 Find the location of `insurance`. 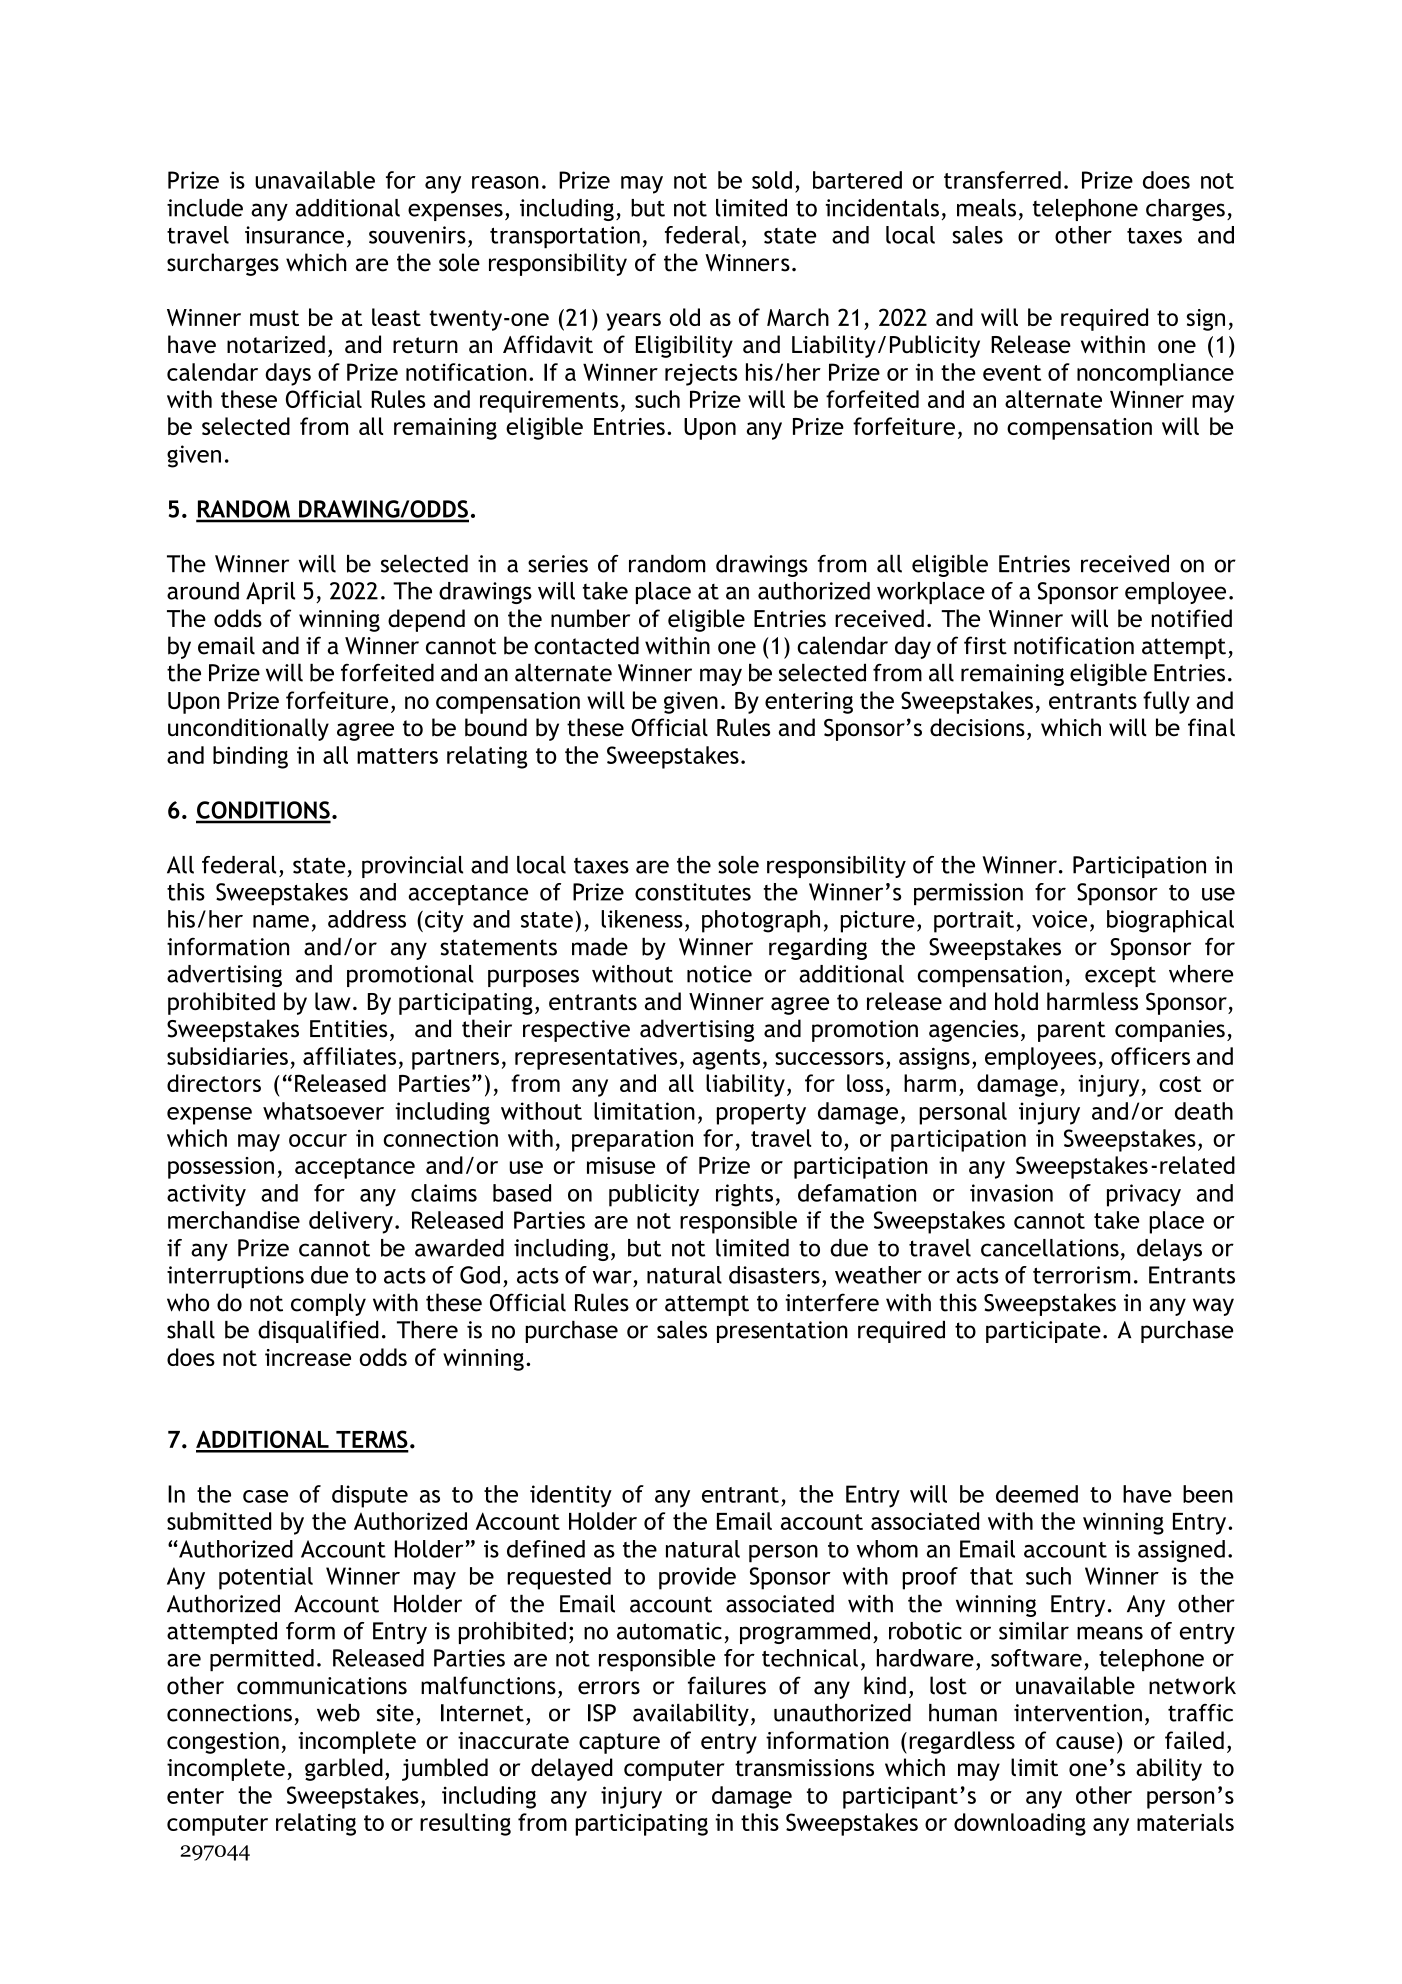

insurance is located at coordinates (294, 235).
